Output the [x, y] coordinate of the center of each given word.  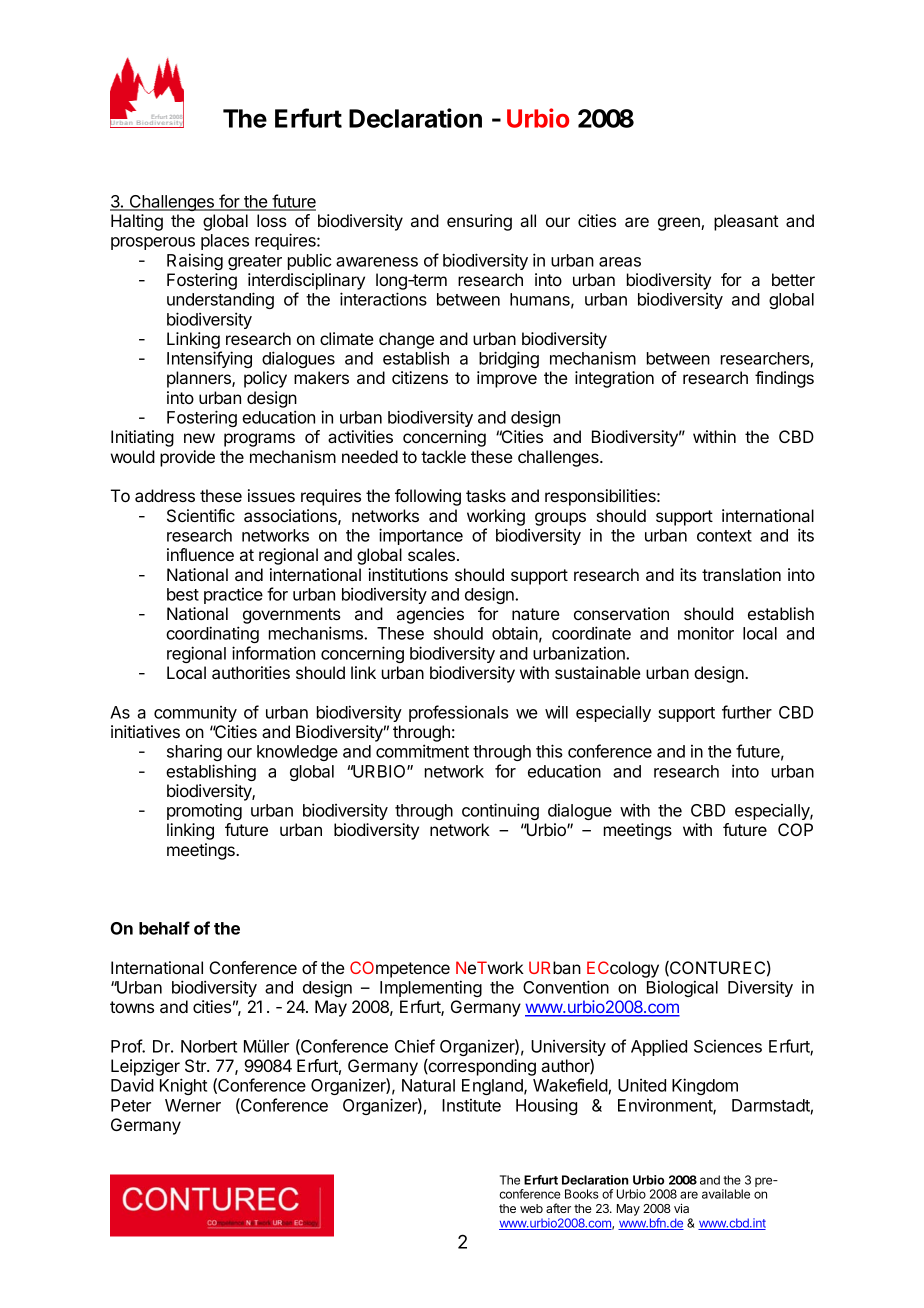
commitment [422, 751]
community [195, 714]
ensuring [479, 222]
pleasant [746, 222]
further [747, 712]
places [225, 242]
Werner [193, 1105]
